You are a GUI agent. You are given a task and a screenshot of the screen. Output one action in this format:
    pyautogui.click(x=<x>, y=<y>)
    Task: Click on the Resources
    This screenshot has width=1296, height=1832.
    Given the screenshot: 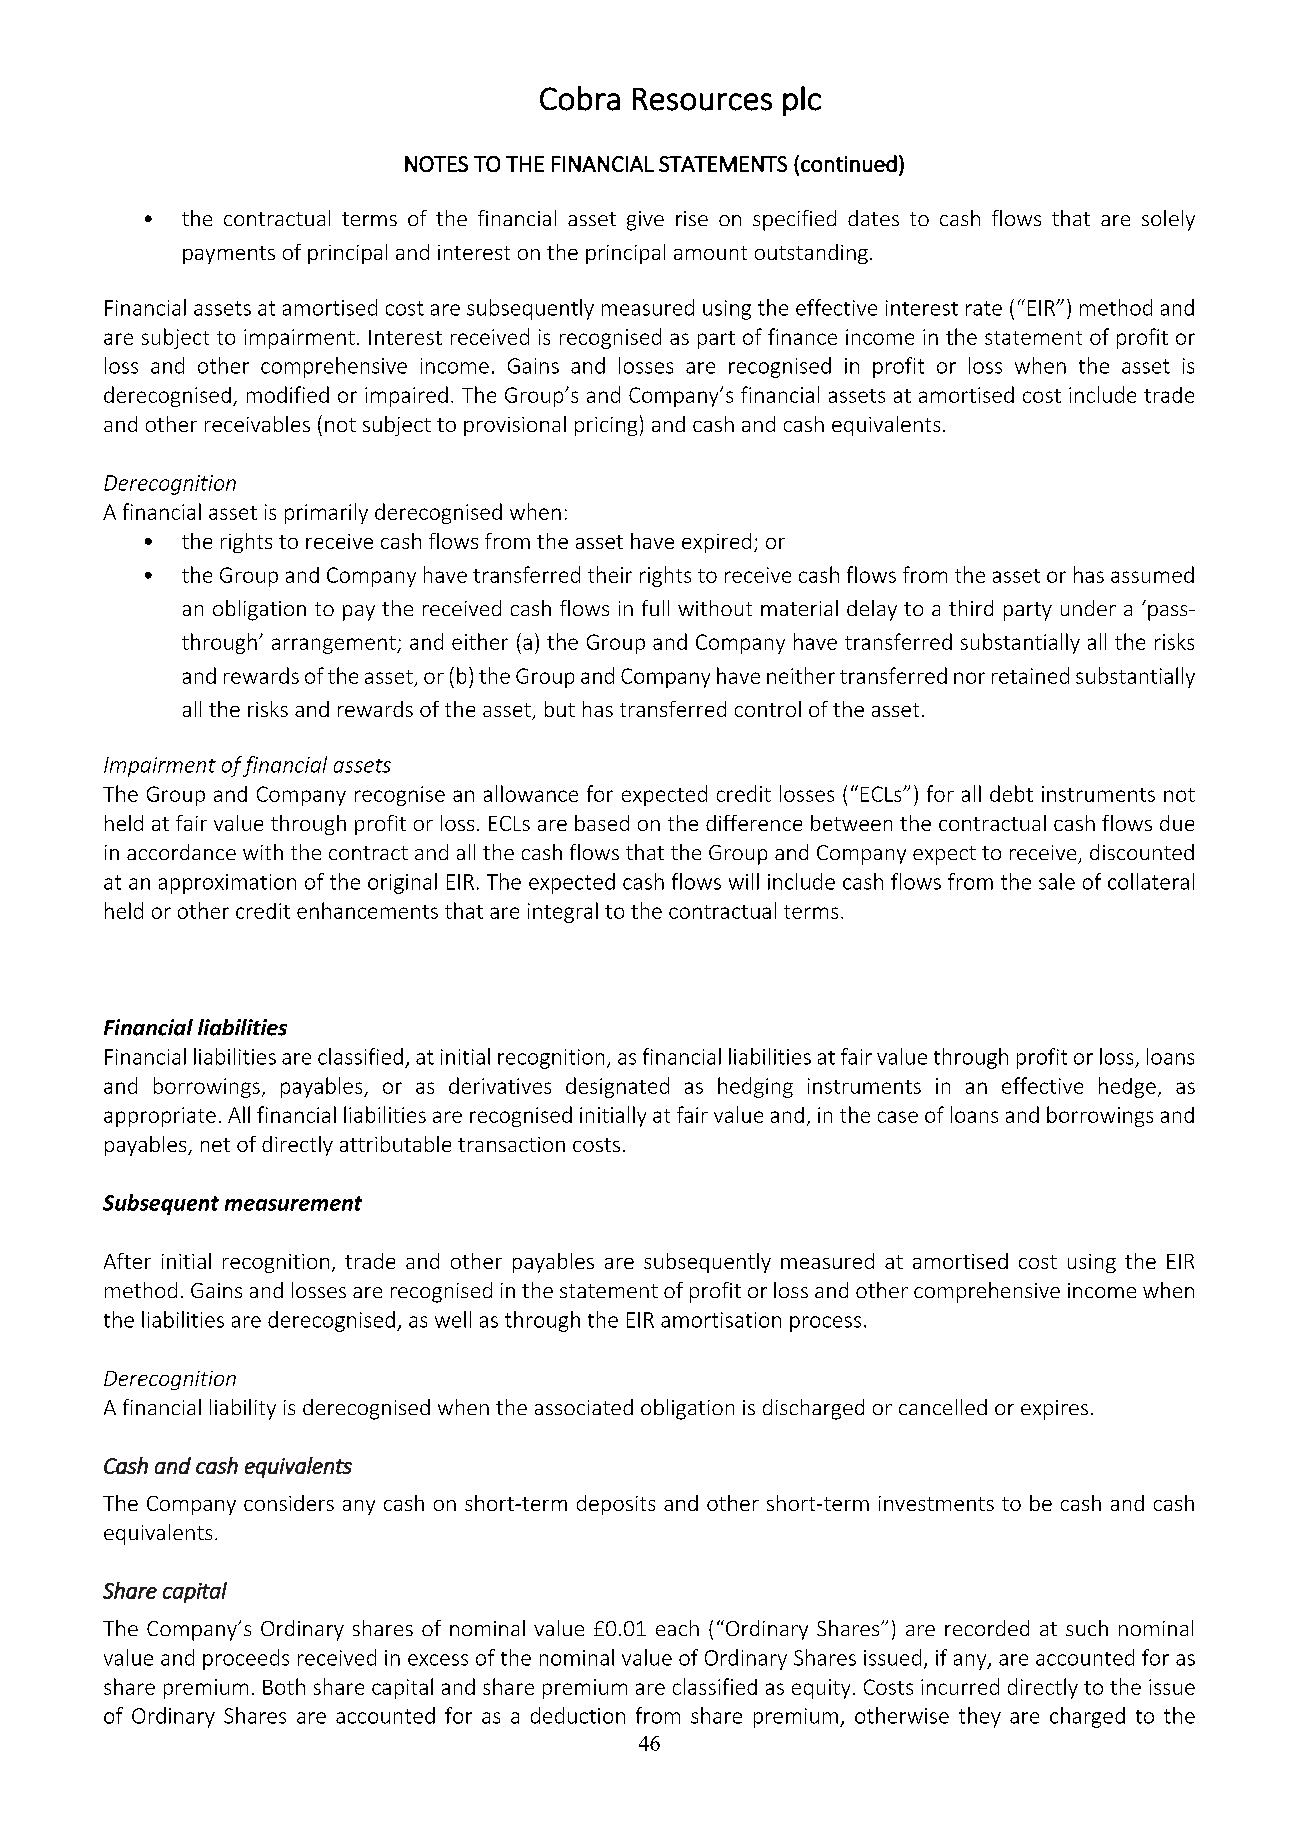 What is the action you would take?
    pyautogui.click(x=702, y=99)
